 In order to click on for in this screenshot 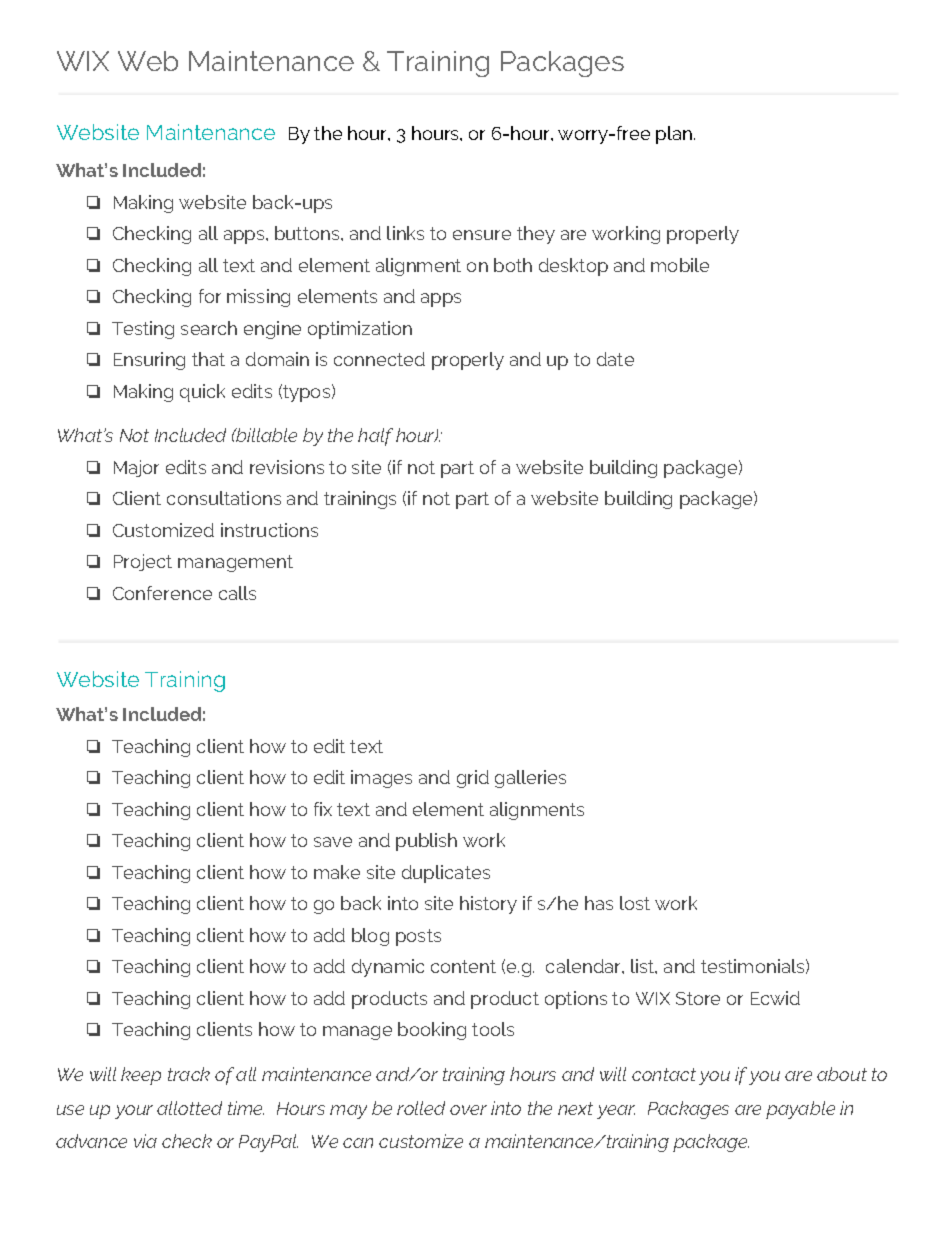, I will do `click(210, 296)`.
